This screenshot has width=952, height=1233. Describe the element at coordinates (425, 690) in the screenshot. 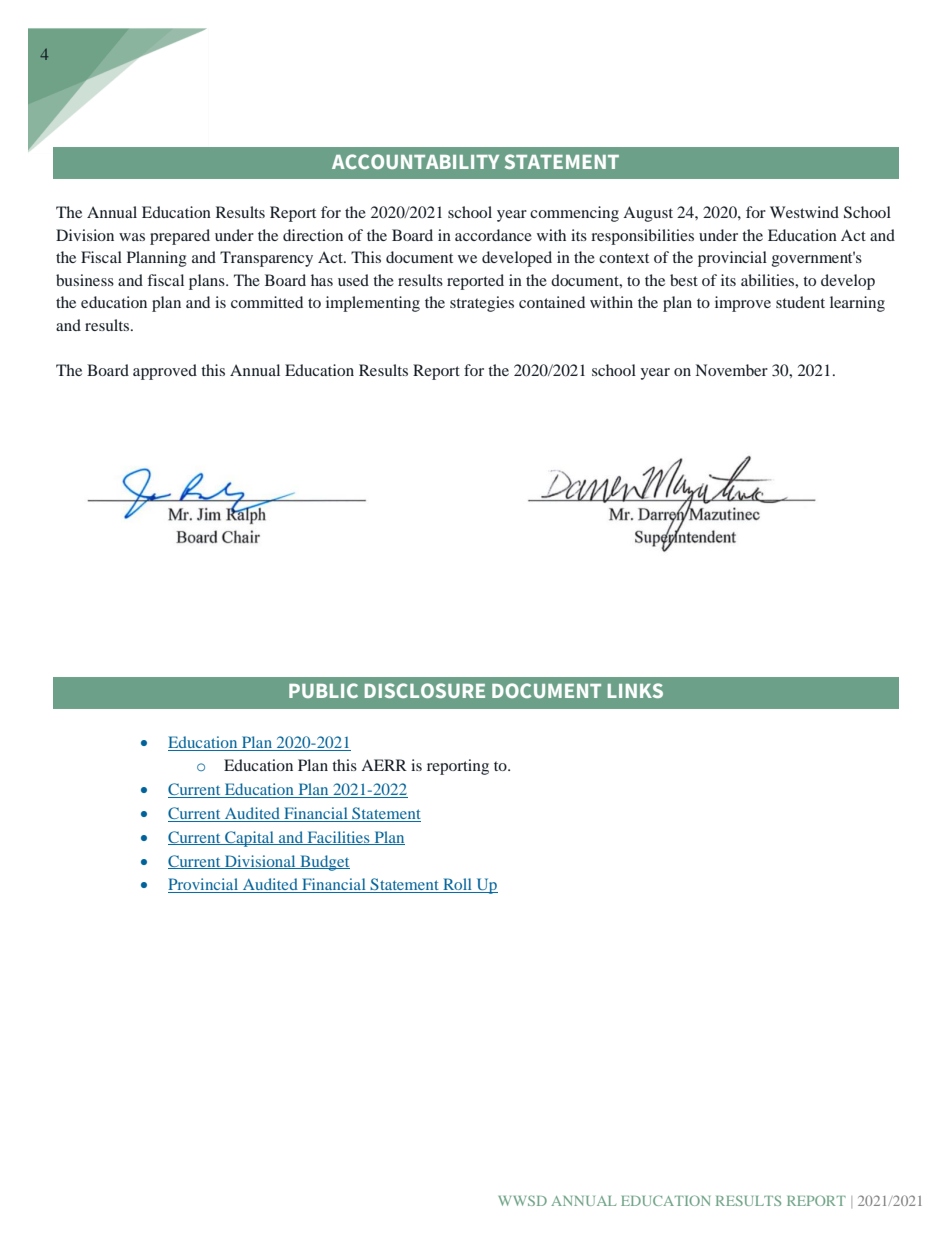

I see `DISCLOSURE` at that location.
